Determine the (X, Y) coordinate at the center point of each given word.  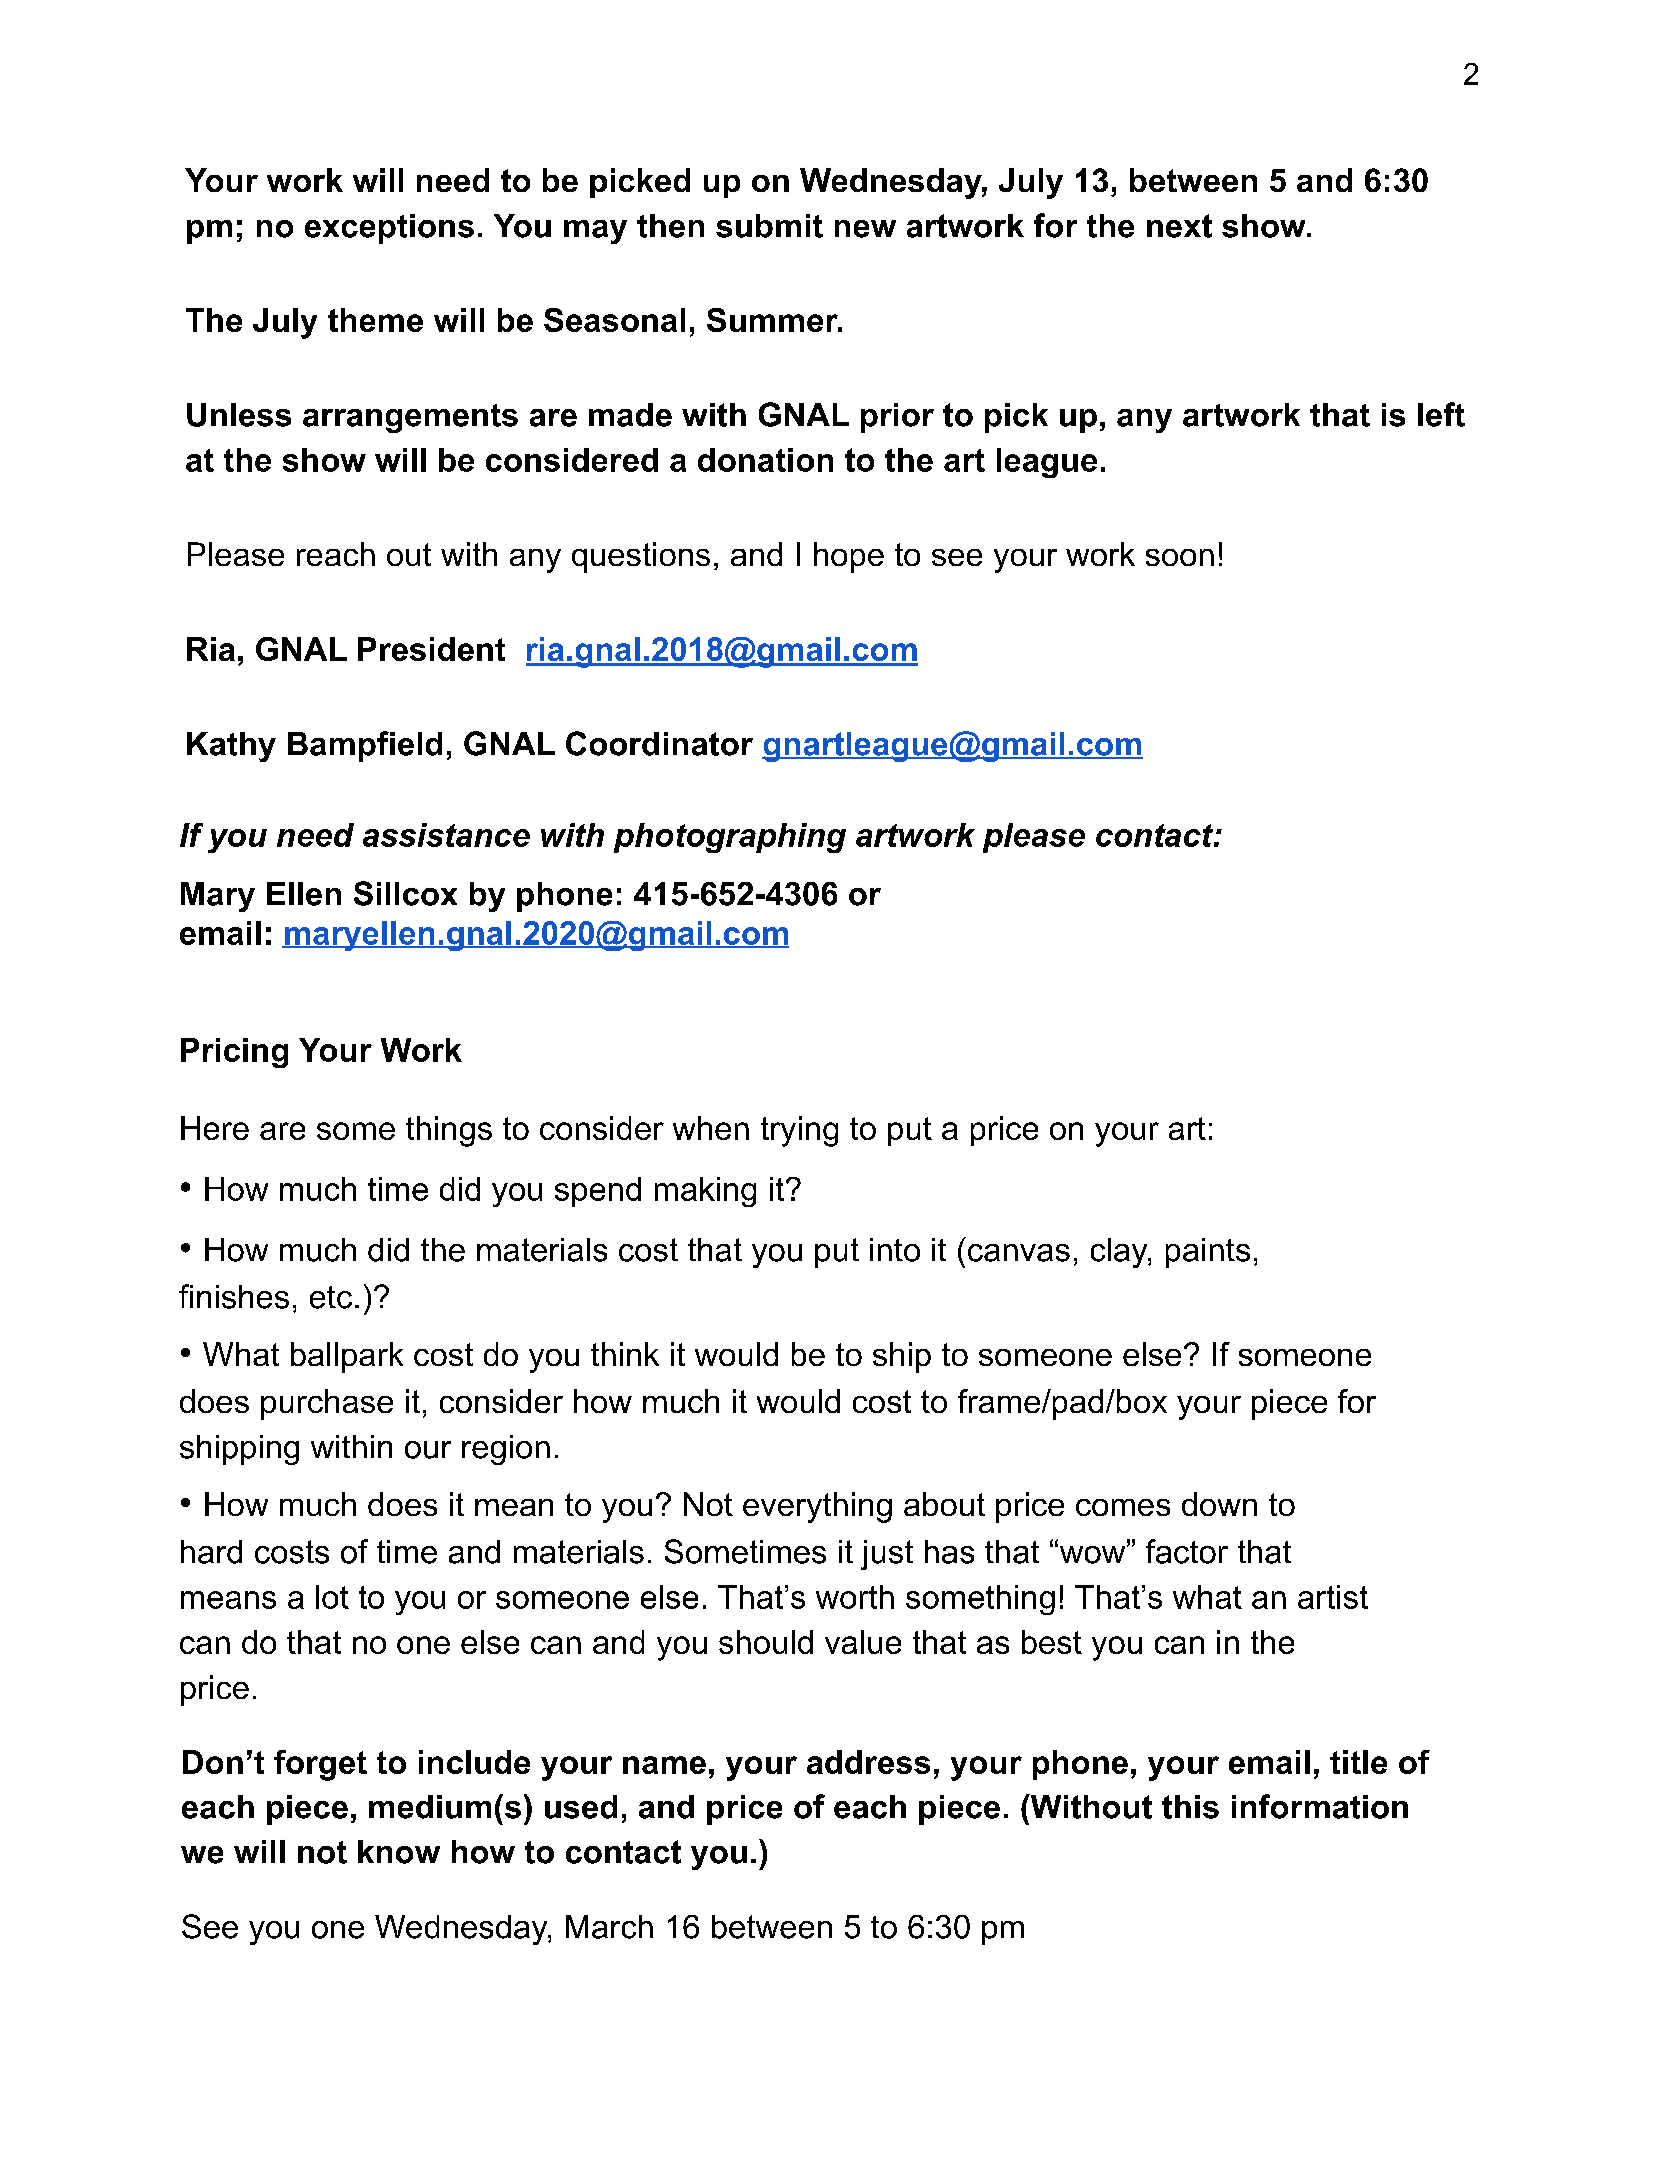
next (1179, 226)
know (399, 1852)
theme (375, 320)
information (1320, 1806)
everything (817, 1507)
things (449, 1131)
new (865, 229)
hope (849, 557)
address (868, 1762)
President (431, 649)
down (1219, 1504)
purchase (327, 1404)
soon (1180, 557)
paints (1208, 1253)
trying (799, 1131)
